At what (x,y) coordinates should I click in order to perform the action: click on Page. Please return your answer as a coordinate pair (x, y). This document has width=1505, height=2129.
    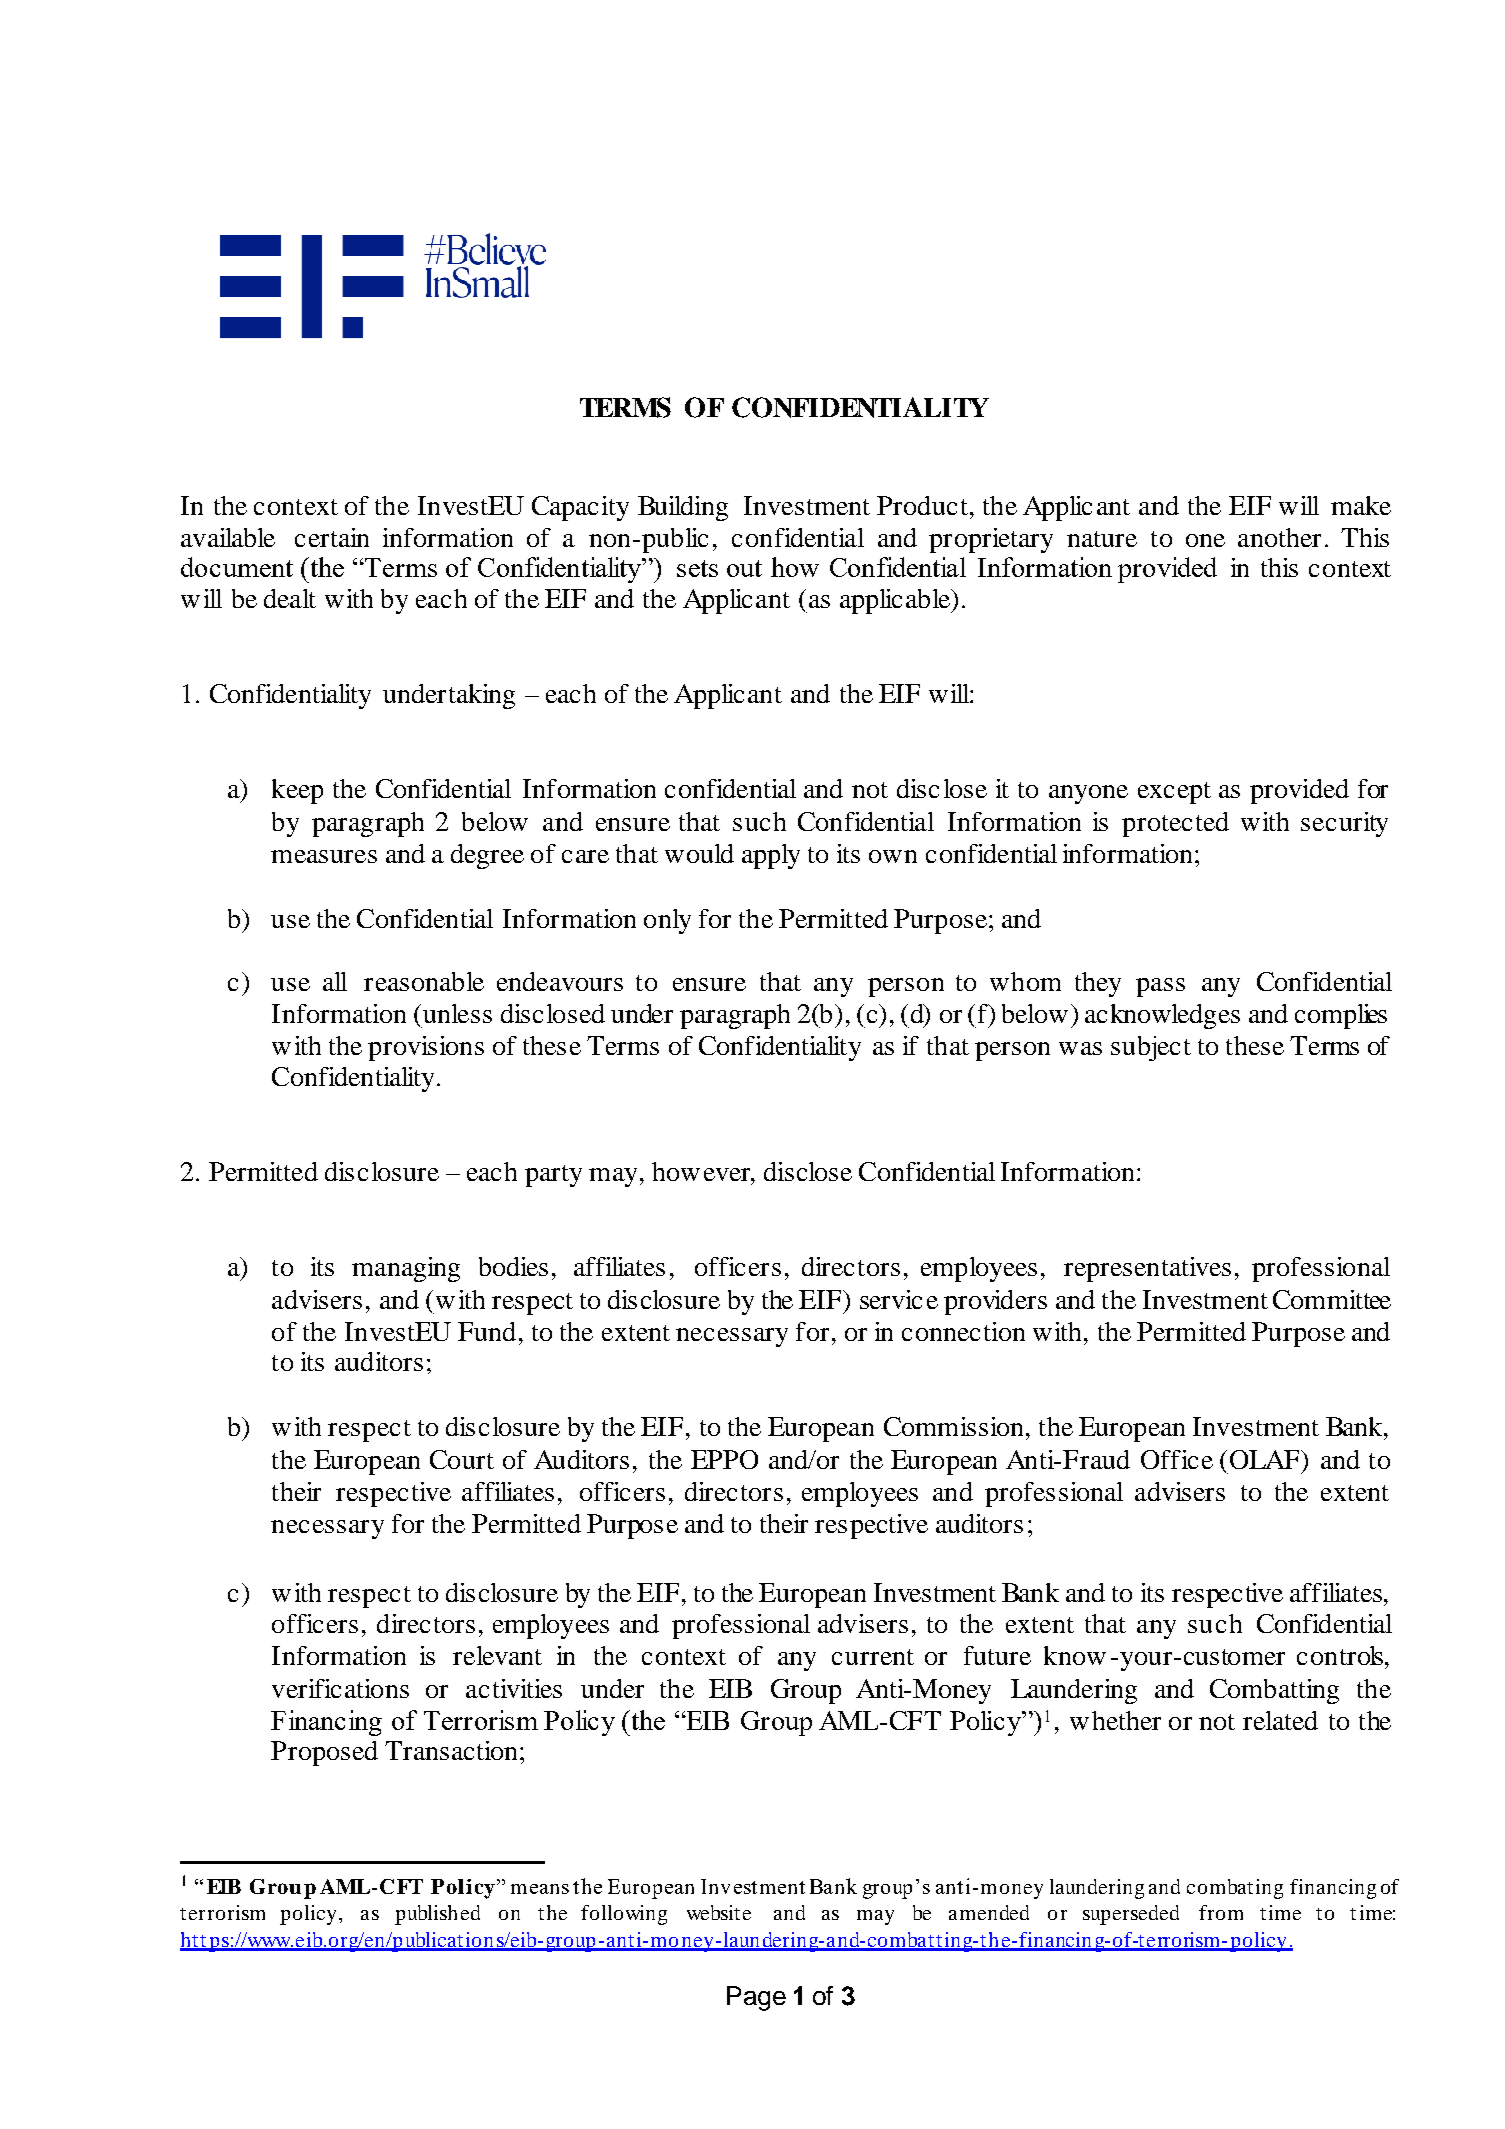
    Looking at the image, I should click on (756, 1998).
